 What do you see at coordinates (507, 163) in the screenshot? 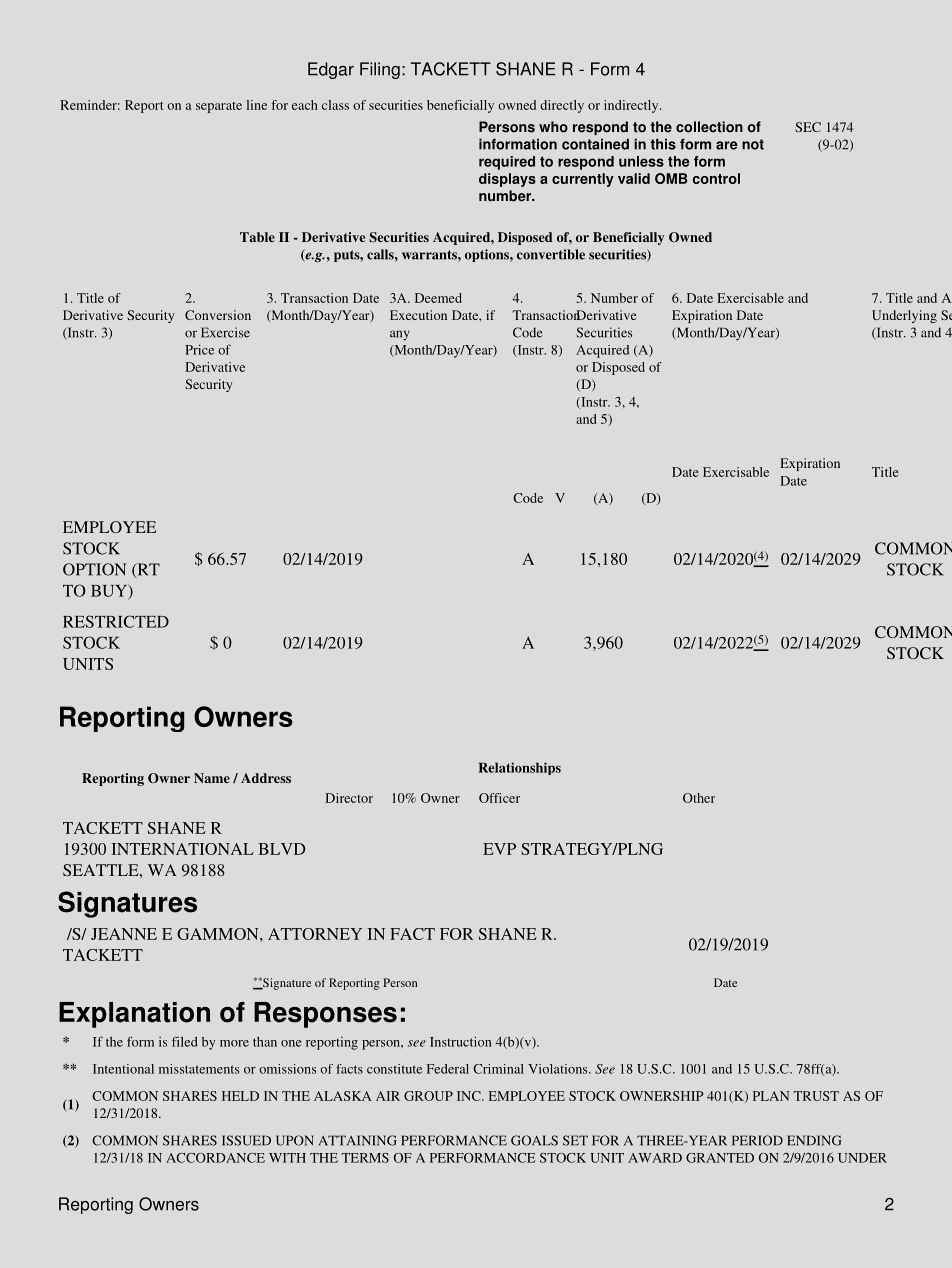
I see `required` at bounding box center [507, 163].
